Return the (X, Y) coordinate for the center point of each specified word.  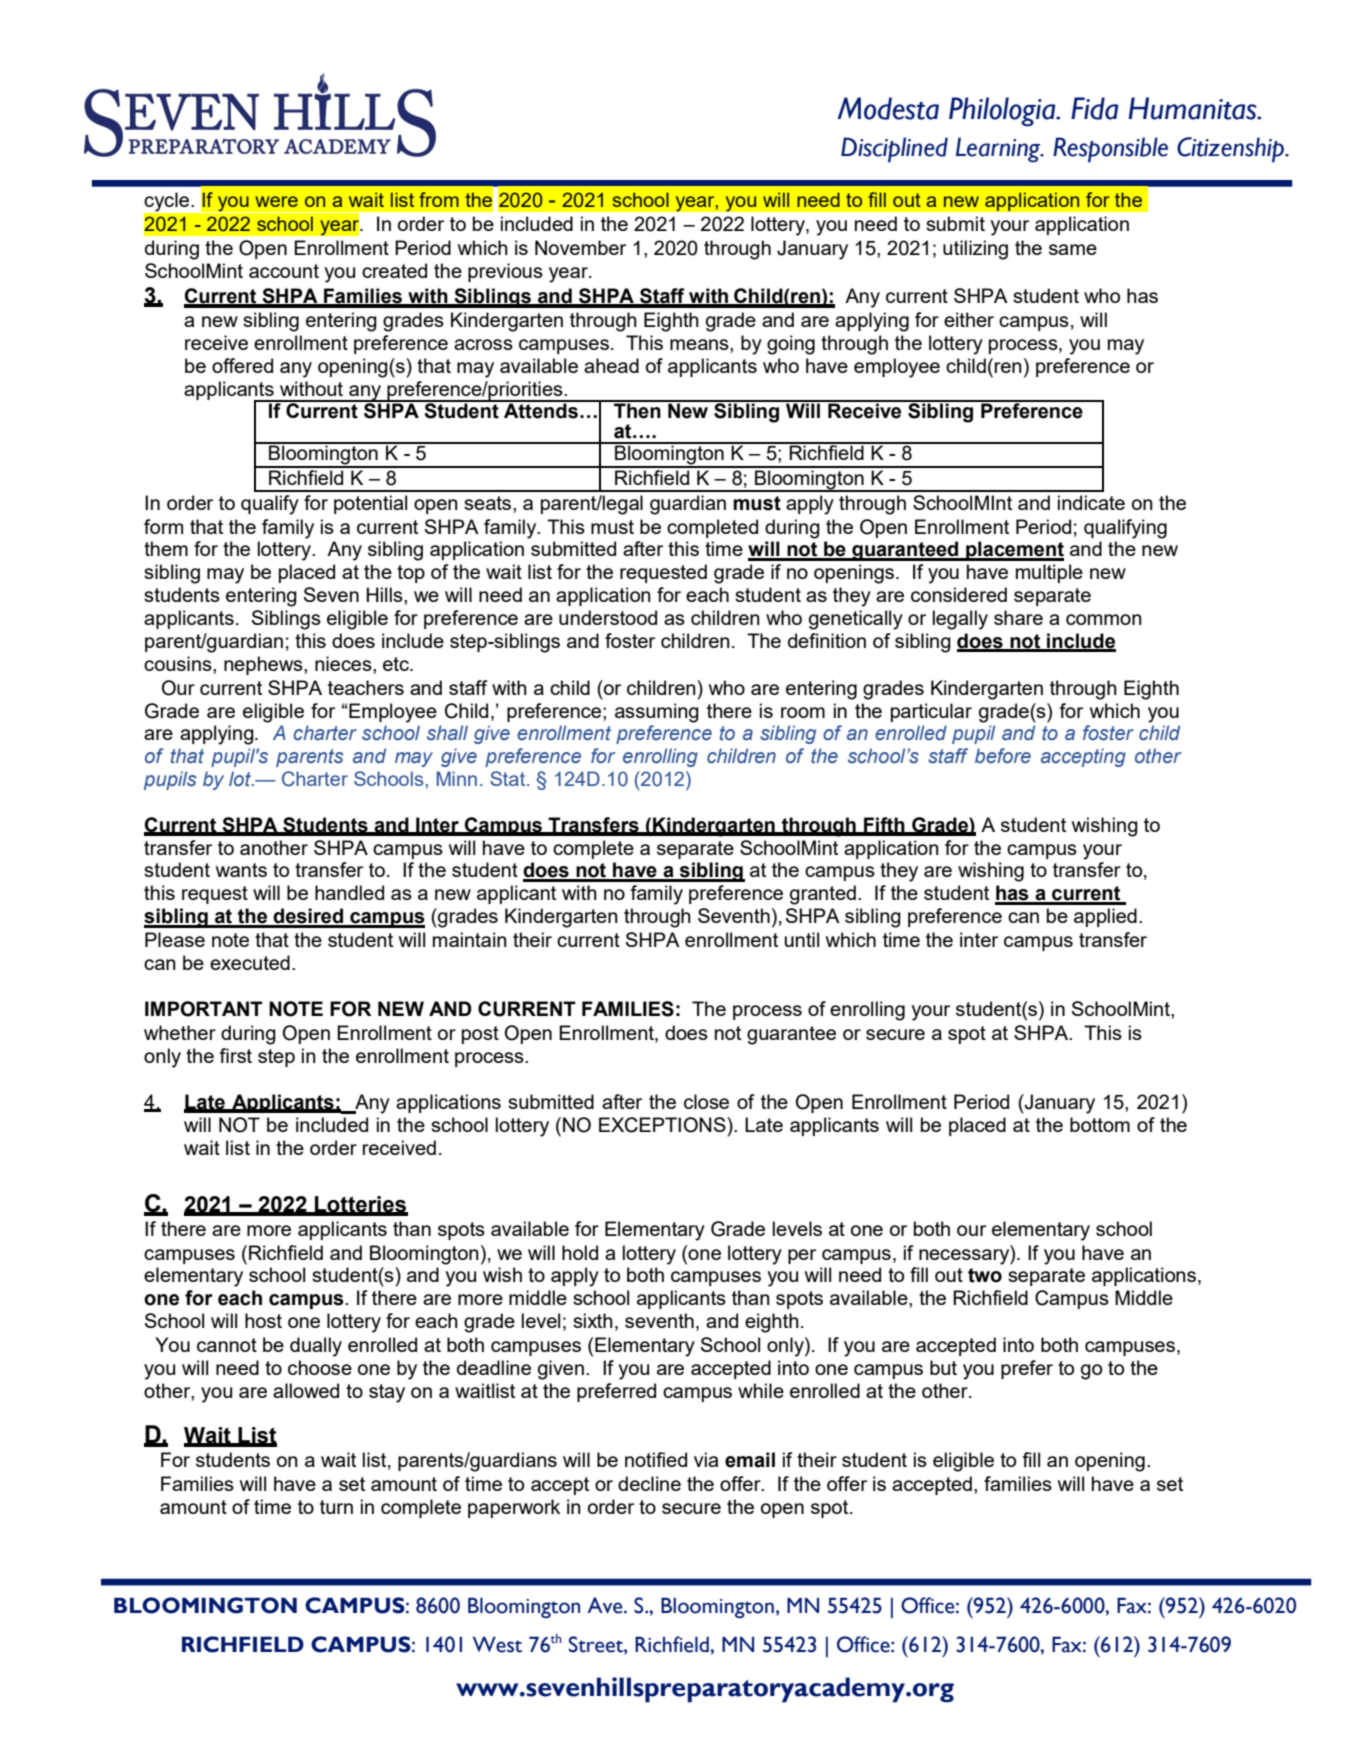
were (276, 201)
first (235, 1055)
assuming (657, 713)
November (580, 247)
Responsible (1110, 150)
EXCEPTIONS (663, 1125)
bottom (1100, 1124)
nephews (264, 665)
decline (649, 1483)
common (1104, 619)
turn (336, 1507)
